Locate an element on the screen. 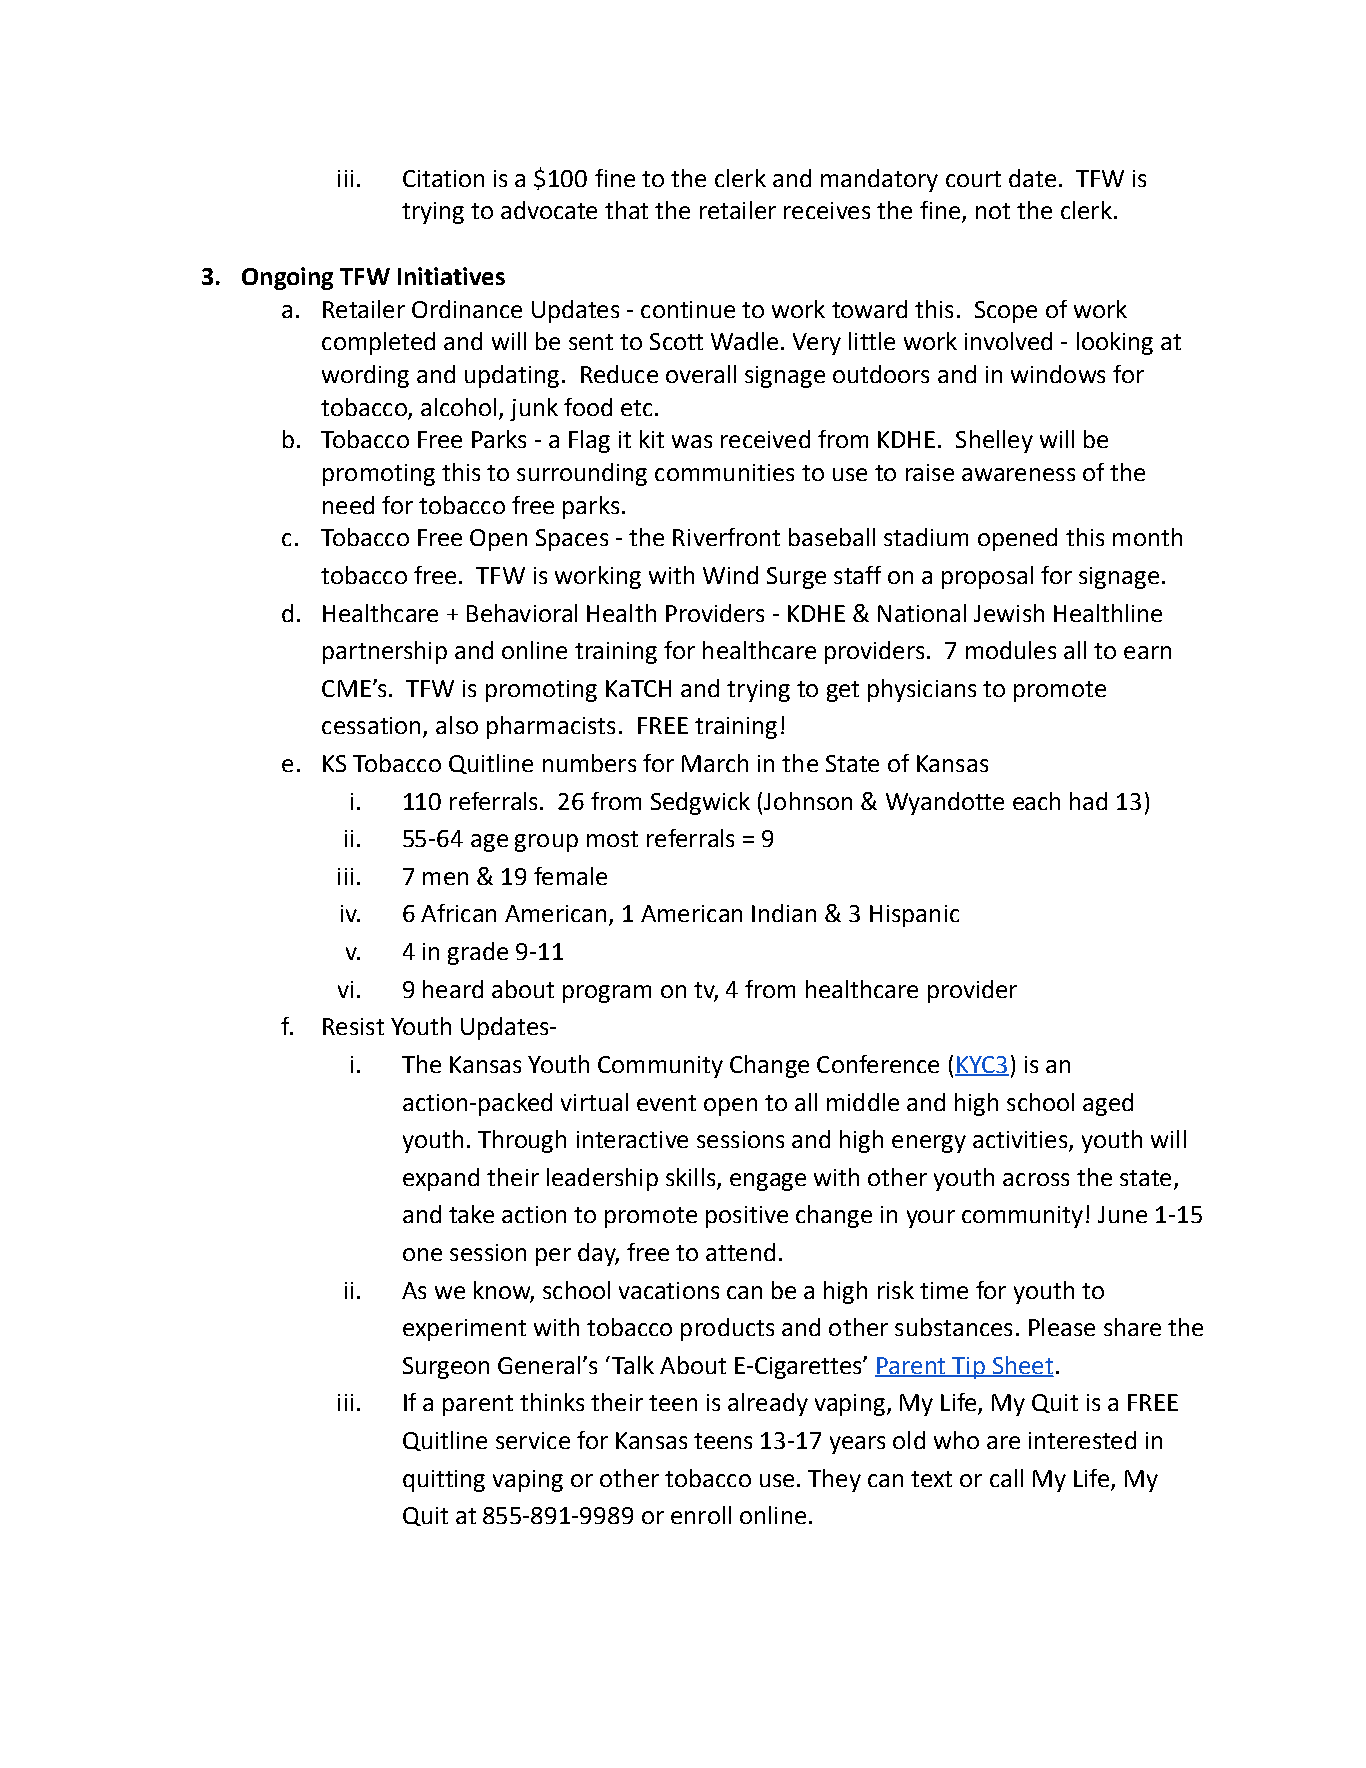  enroll is located at coordinates (701, 1515).
